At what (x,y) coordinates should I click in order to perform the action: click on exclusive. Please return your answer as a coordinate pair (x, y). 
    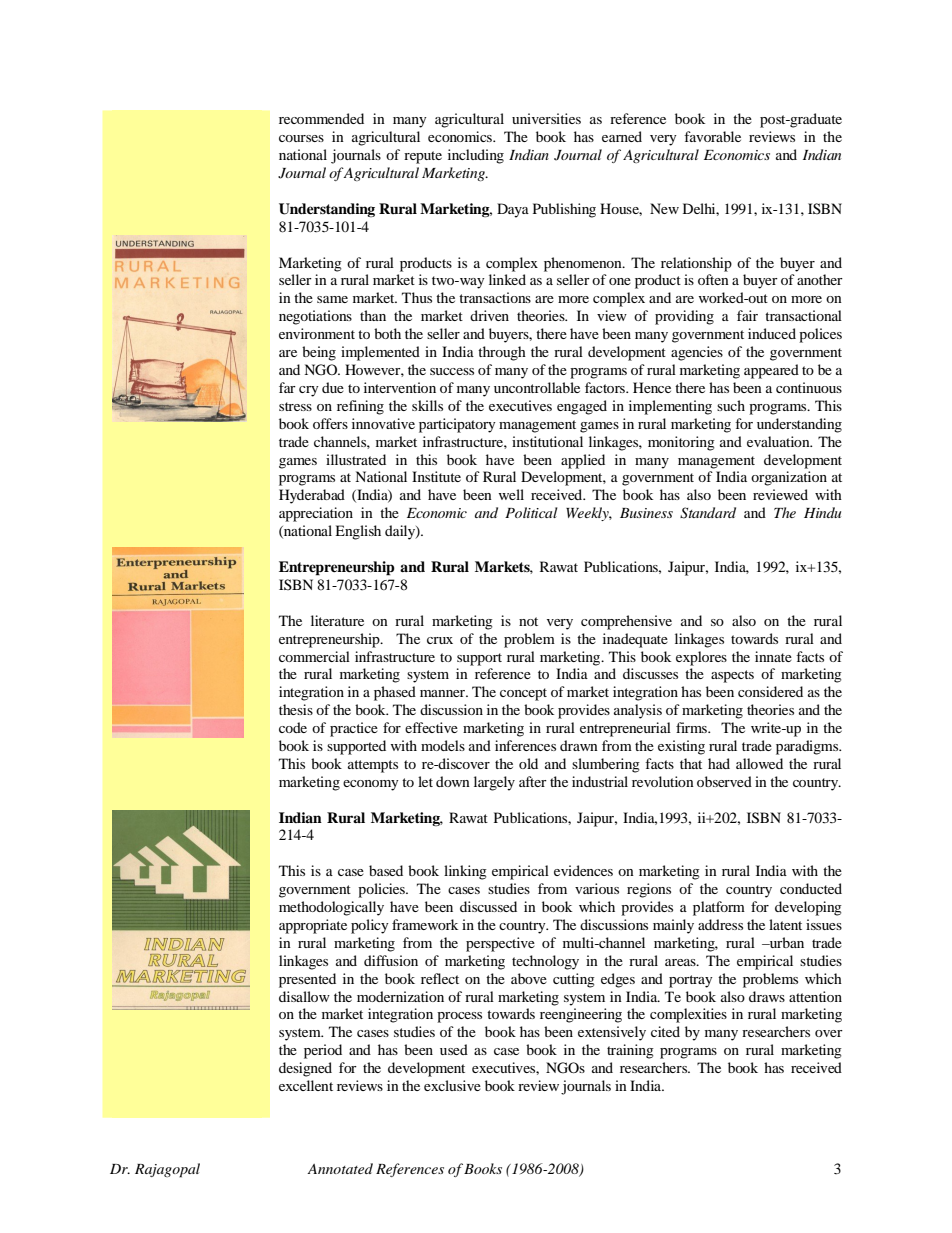
    Looking at the image, I should click on (452, 1085).
